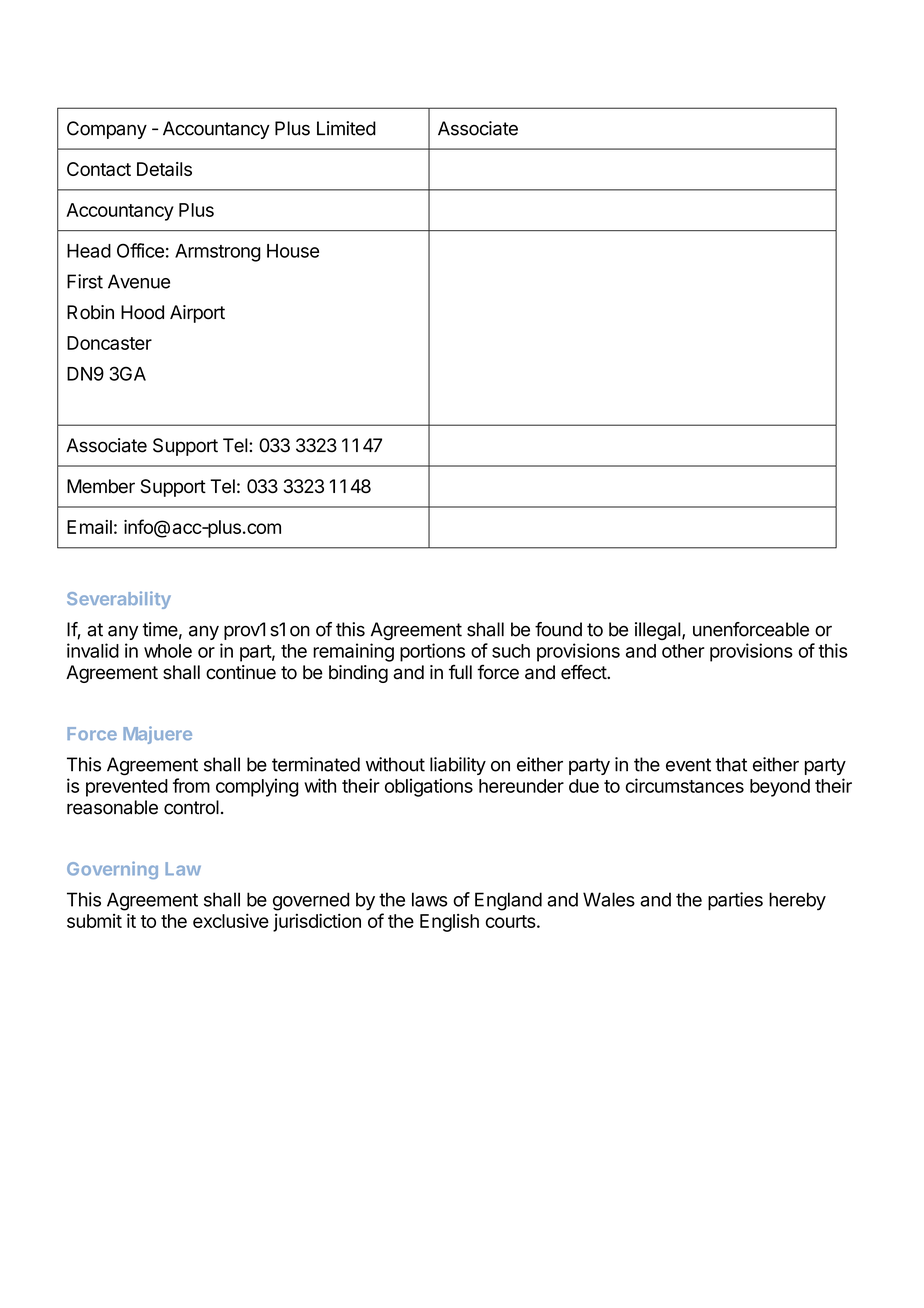  I want to click on Airport, so click(197, 314).
